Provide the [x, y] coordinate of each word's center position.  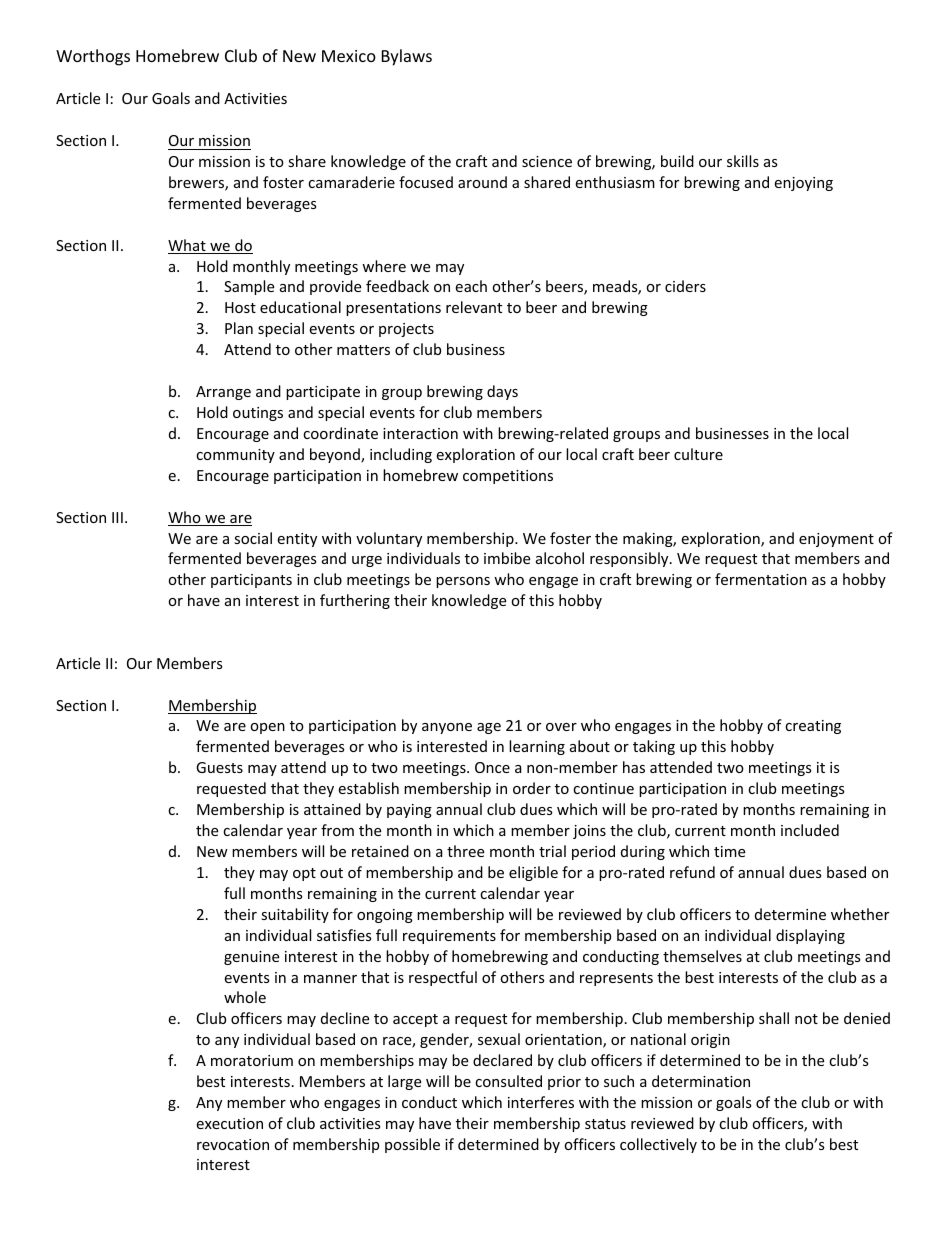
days [502, 392]
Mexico [349, 56]
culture [698, 454]
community [235, 456]
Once [492, 767]
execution [229, 1123]
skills [743, 161]
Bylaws [407, 57]
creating [813, 727]
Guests [219, 767]
